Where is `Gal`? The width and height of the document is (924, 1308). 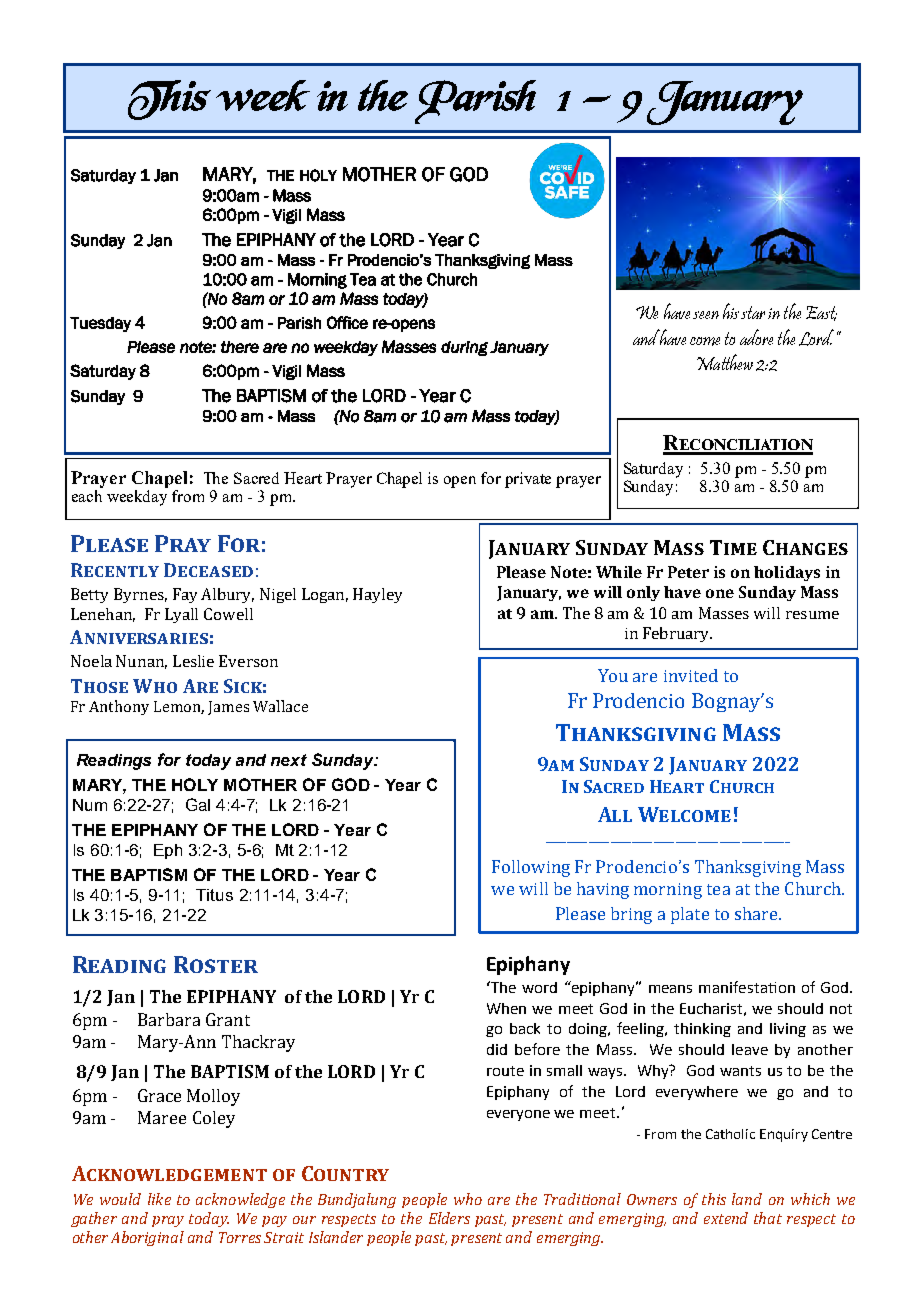
Gal is located at coordinates (198, 804).
